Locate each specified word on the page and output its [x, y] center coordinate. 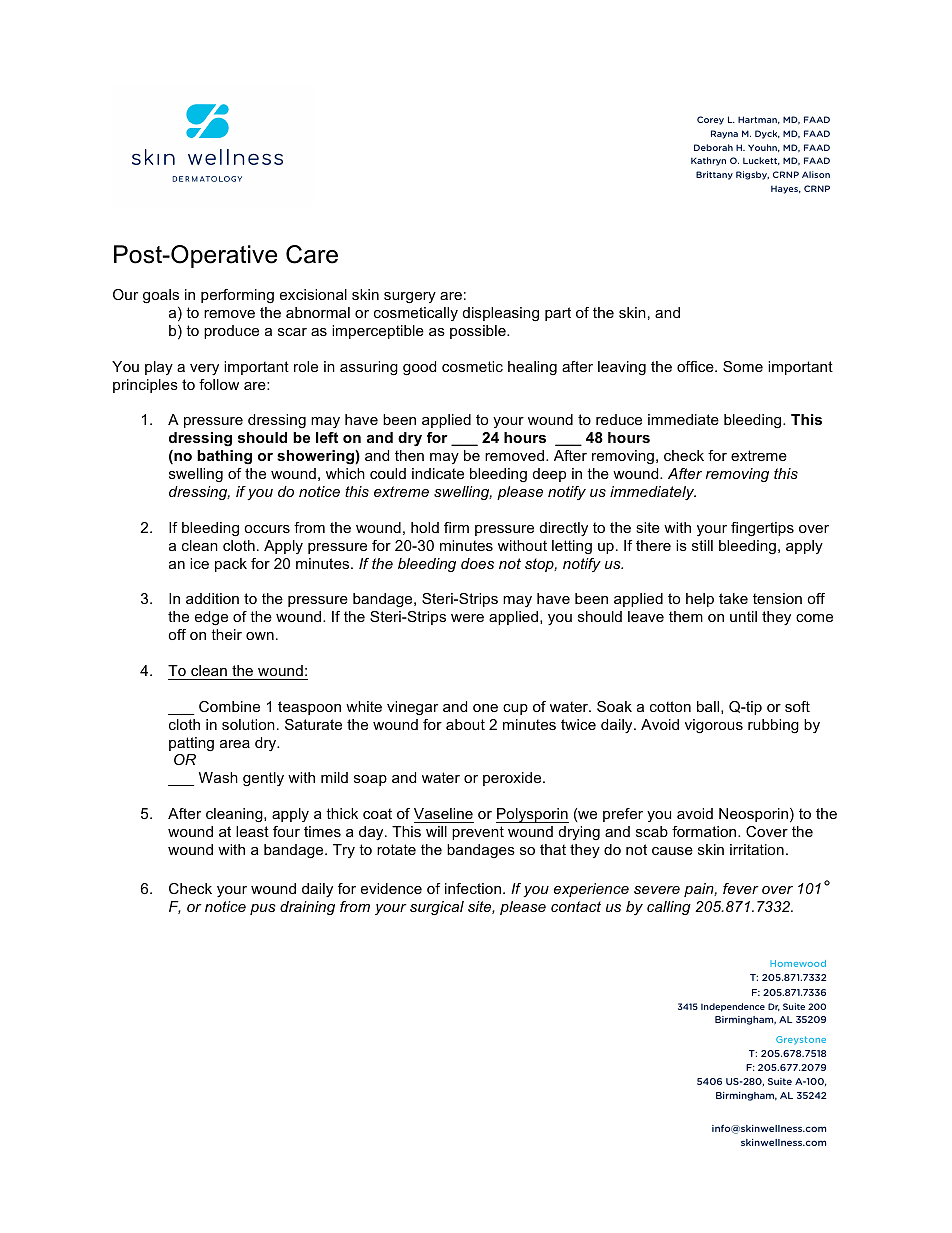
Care [312, 254]
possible [479, 332]
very [204, 369]
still [702, 545]
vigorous [714, 726]
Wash [218, 777]
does [477, 563]
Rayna [724, 134]
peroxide [513, 779]
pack [231, 565]
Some [743, 366]
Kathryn [708, 161]
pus [263, 909]
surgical [437, 908]
